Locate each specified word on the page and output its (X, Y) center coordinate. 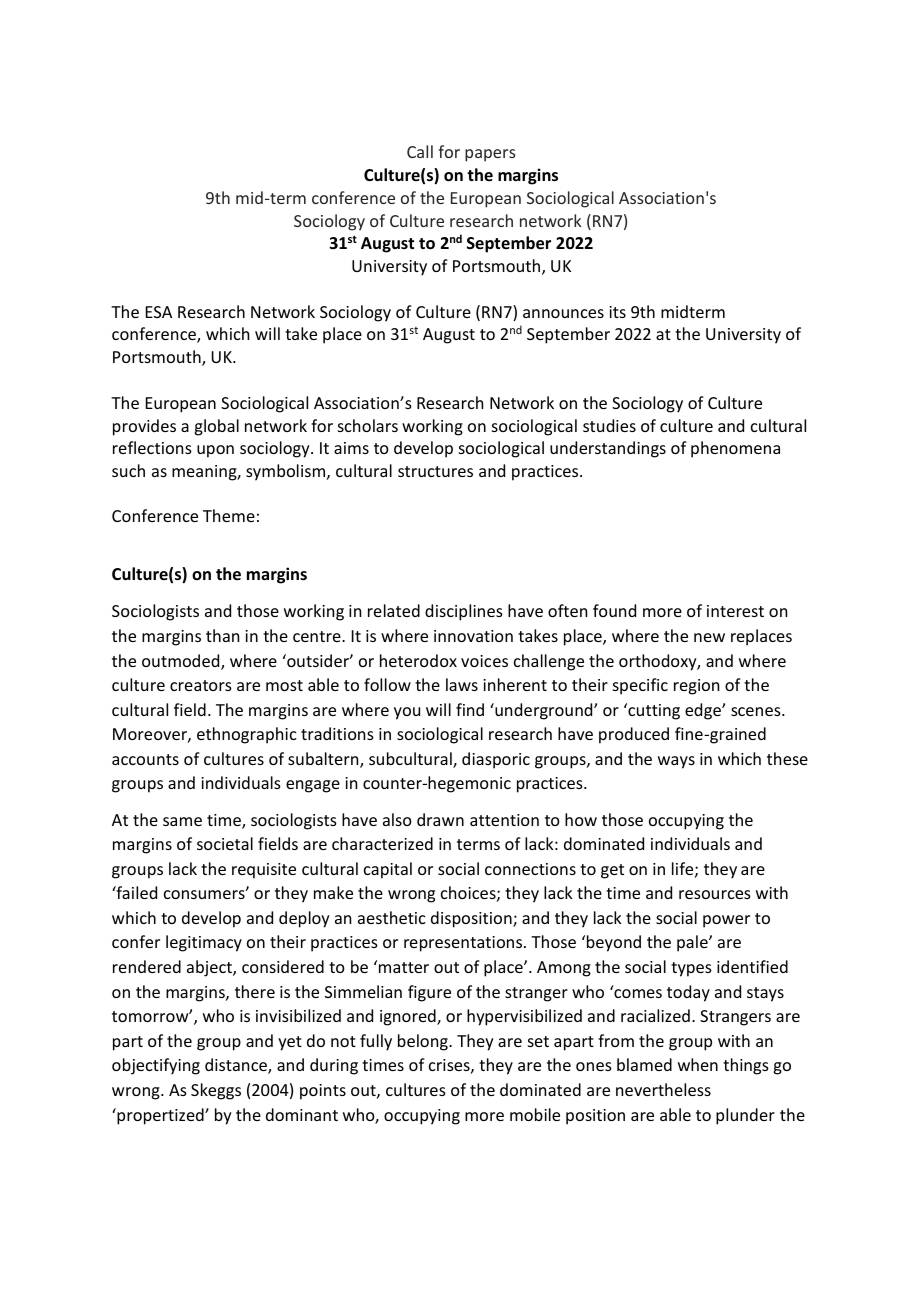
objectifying (156, 1066)
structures (435, 471)
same (182, 821)
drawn (440, 819)
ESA (159, 312)
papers (490, 155)
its (617, 312)
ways (676, 762)
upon (215, 451)
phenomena (735, 449)
